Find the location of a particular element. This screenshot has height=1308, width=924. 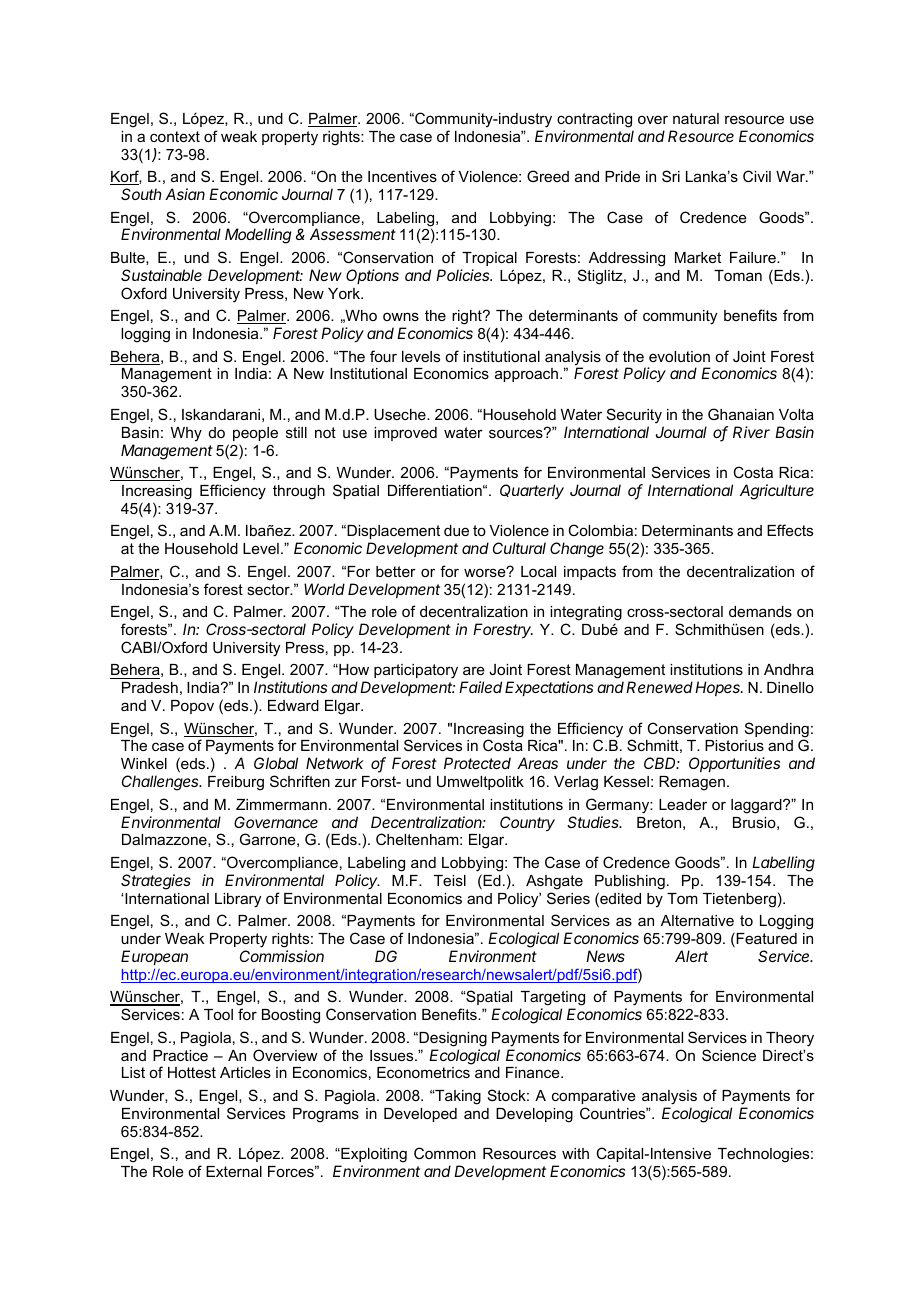

Hopes is located at coordinates (719, 688).
